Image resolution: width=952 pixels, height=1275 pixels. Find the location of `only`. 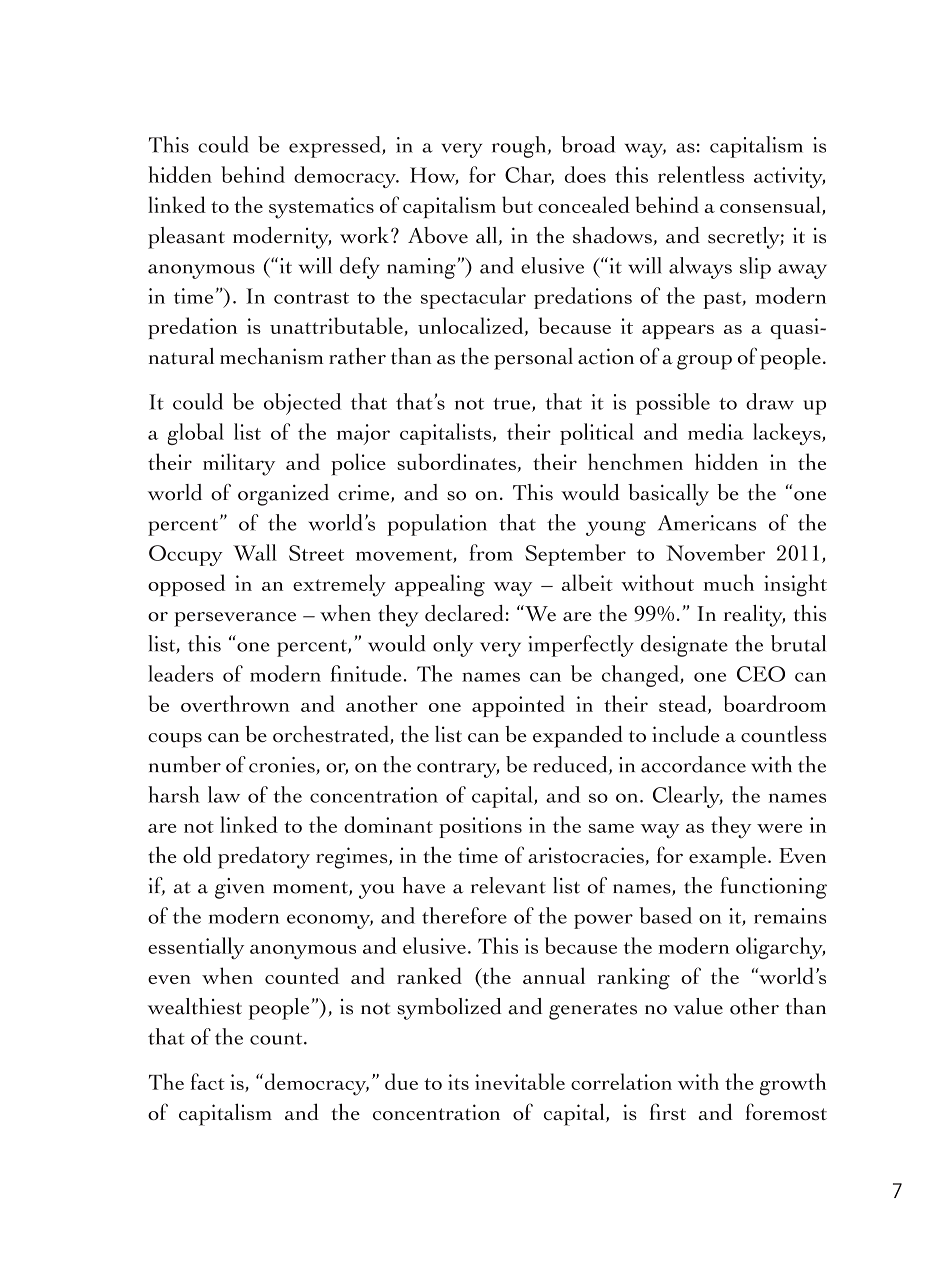

only is located at coordinates (453, 646).
